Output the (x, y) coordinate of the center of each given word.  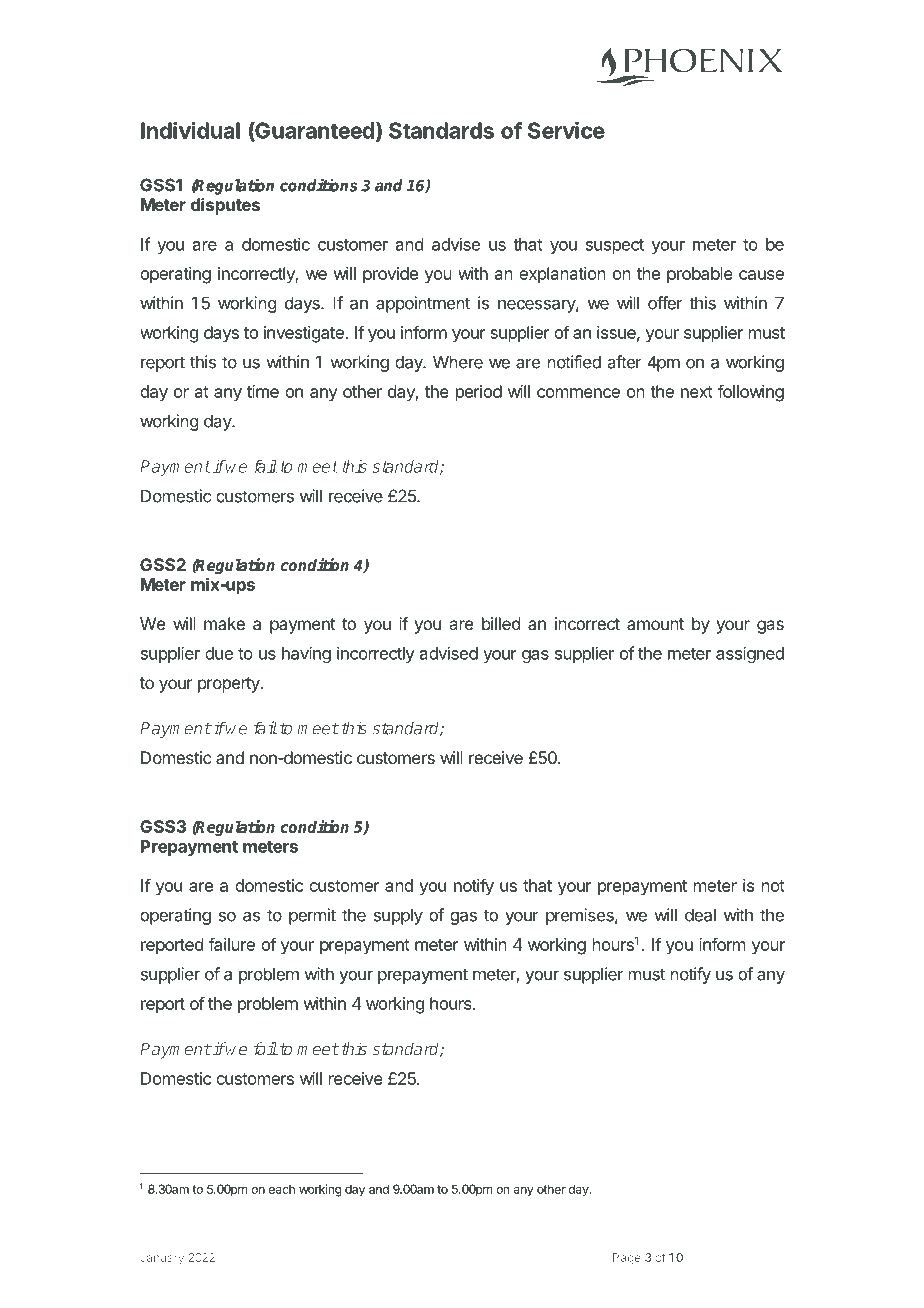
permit (312, 916)
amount (655, 624)
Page (627, 1259)
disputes (225, 206)
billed (501, 623)
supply (398, 916)
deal (700, 915)
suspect (615, 246)
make (224, 623)
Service (566, 130)
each (282, 1189)
